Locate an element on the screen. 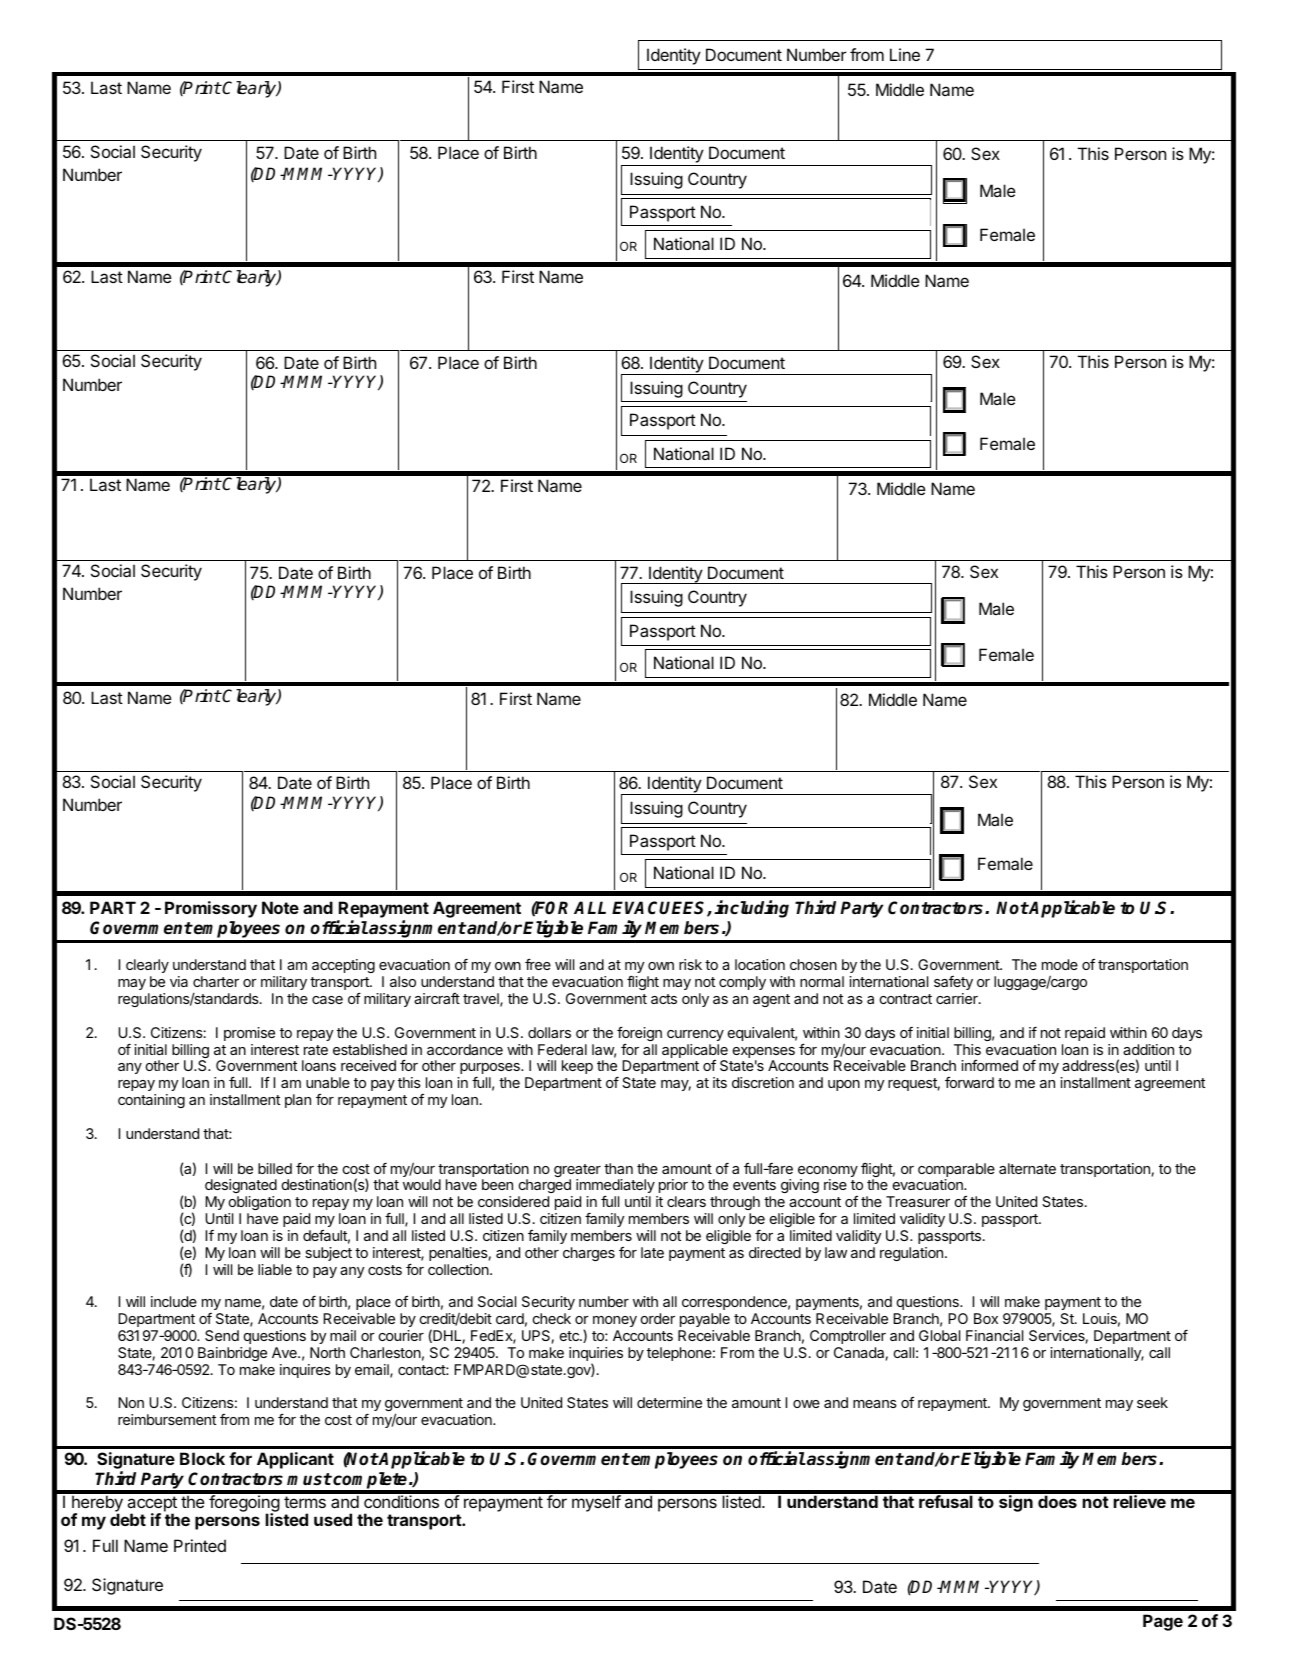  informed is located at coordinates (989, 1065).
